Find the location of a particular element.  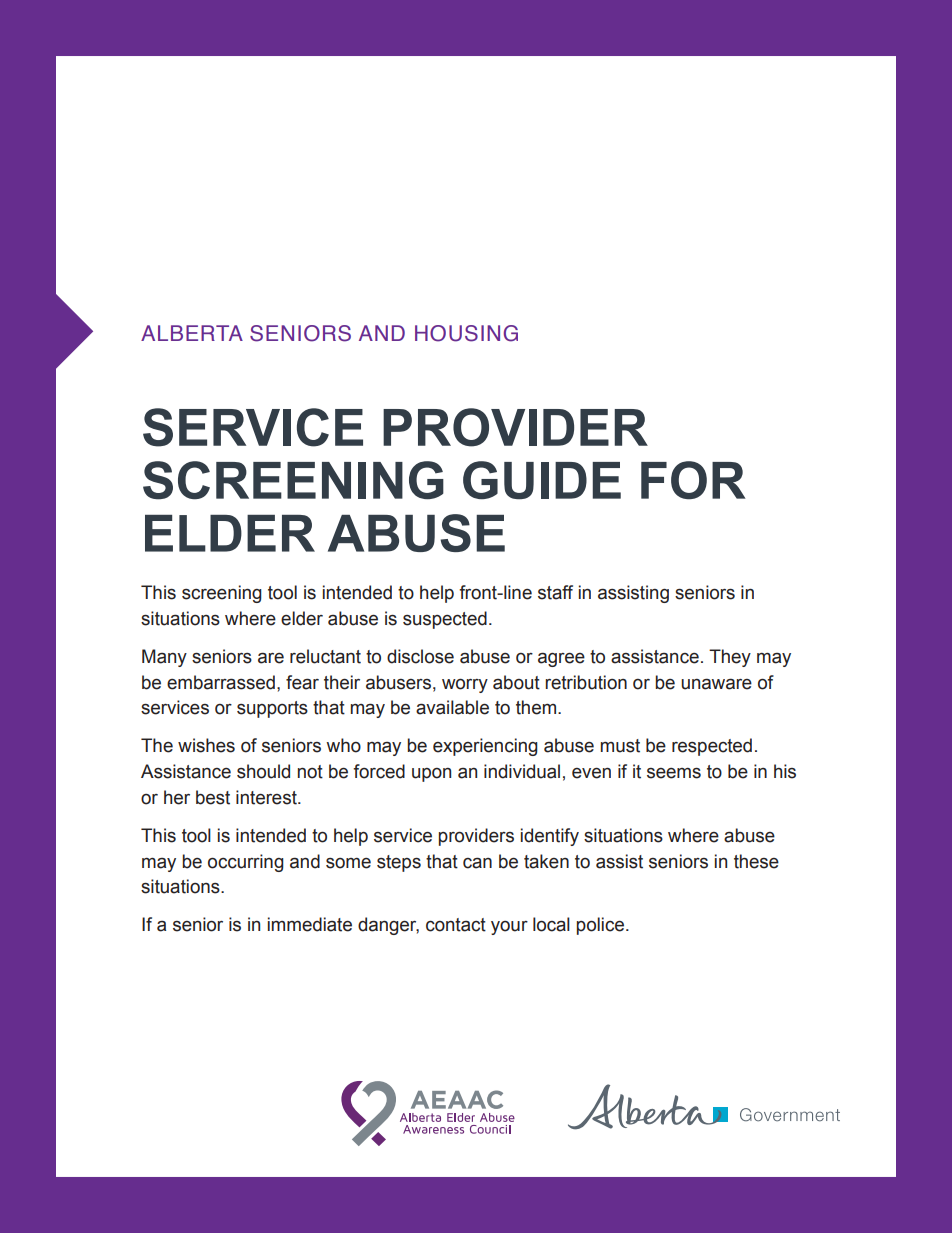

Many is located at coordinates (164, 658).
